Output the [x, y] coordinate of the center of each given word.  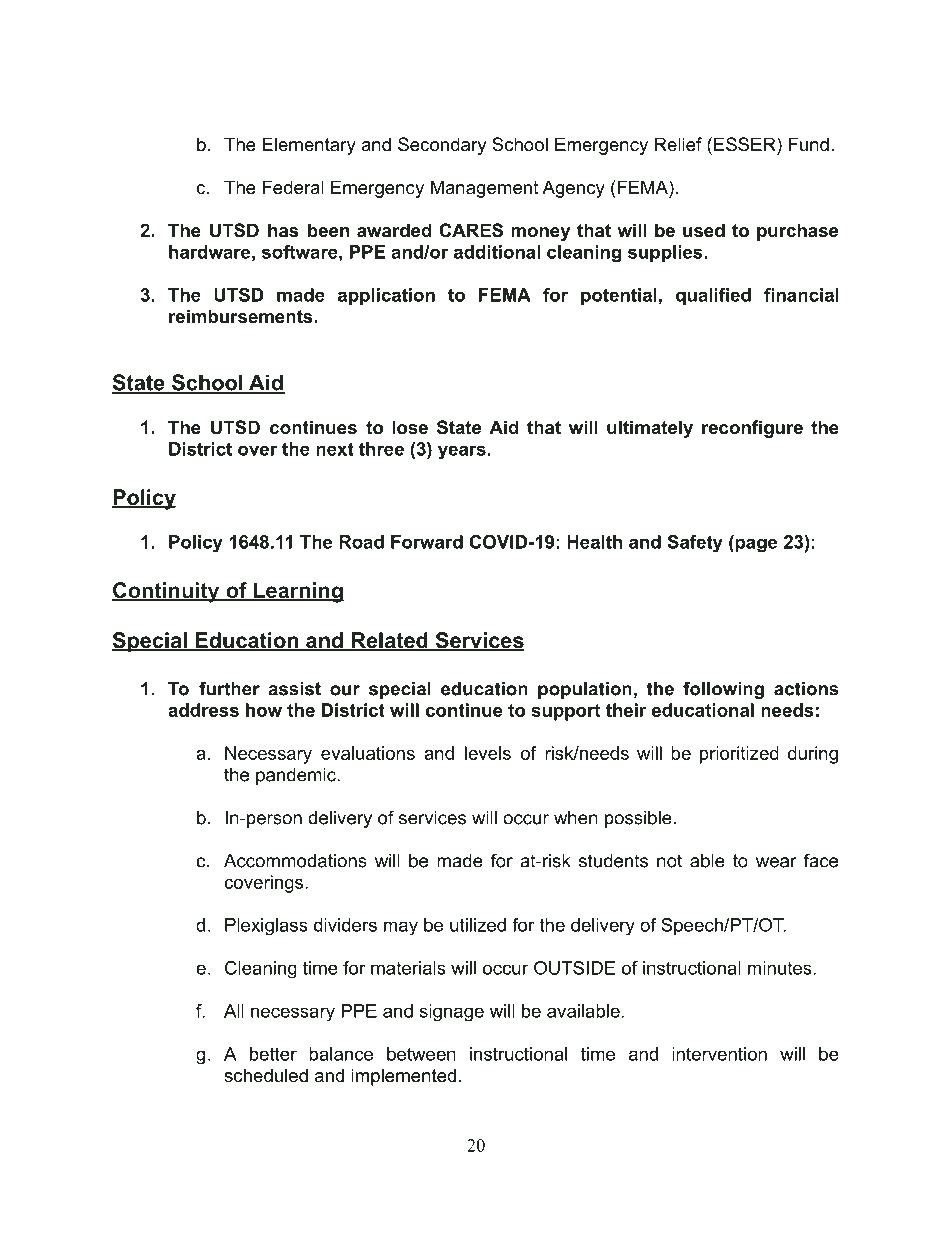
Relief [678, 144]
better [273, 1054]
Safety [695, 544]
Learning [297, 592]
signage [452, 1013]
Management [485, 189]
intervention [719, 1054]
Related [389, 641]
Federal [293, 187]
